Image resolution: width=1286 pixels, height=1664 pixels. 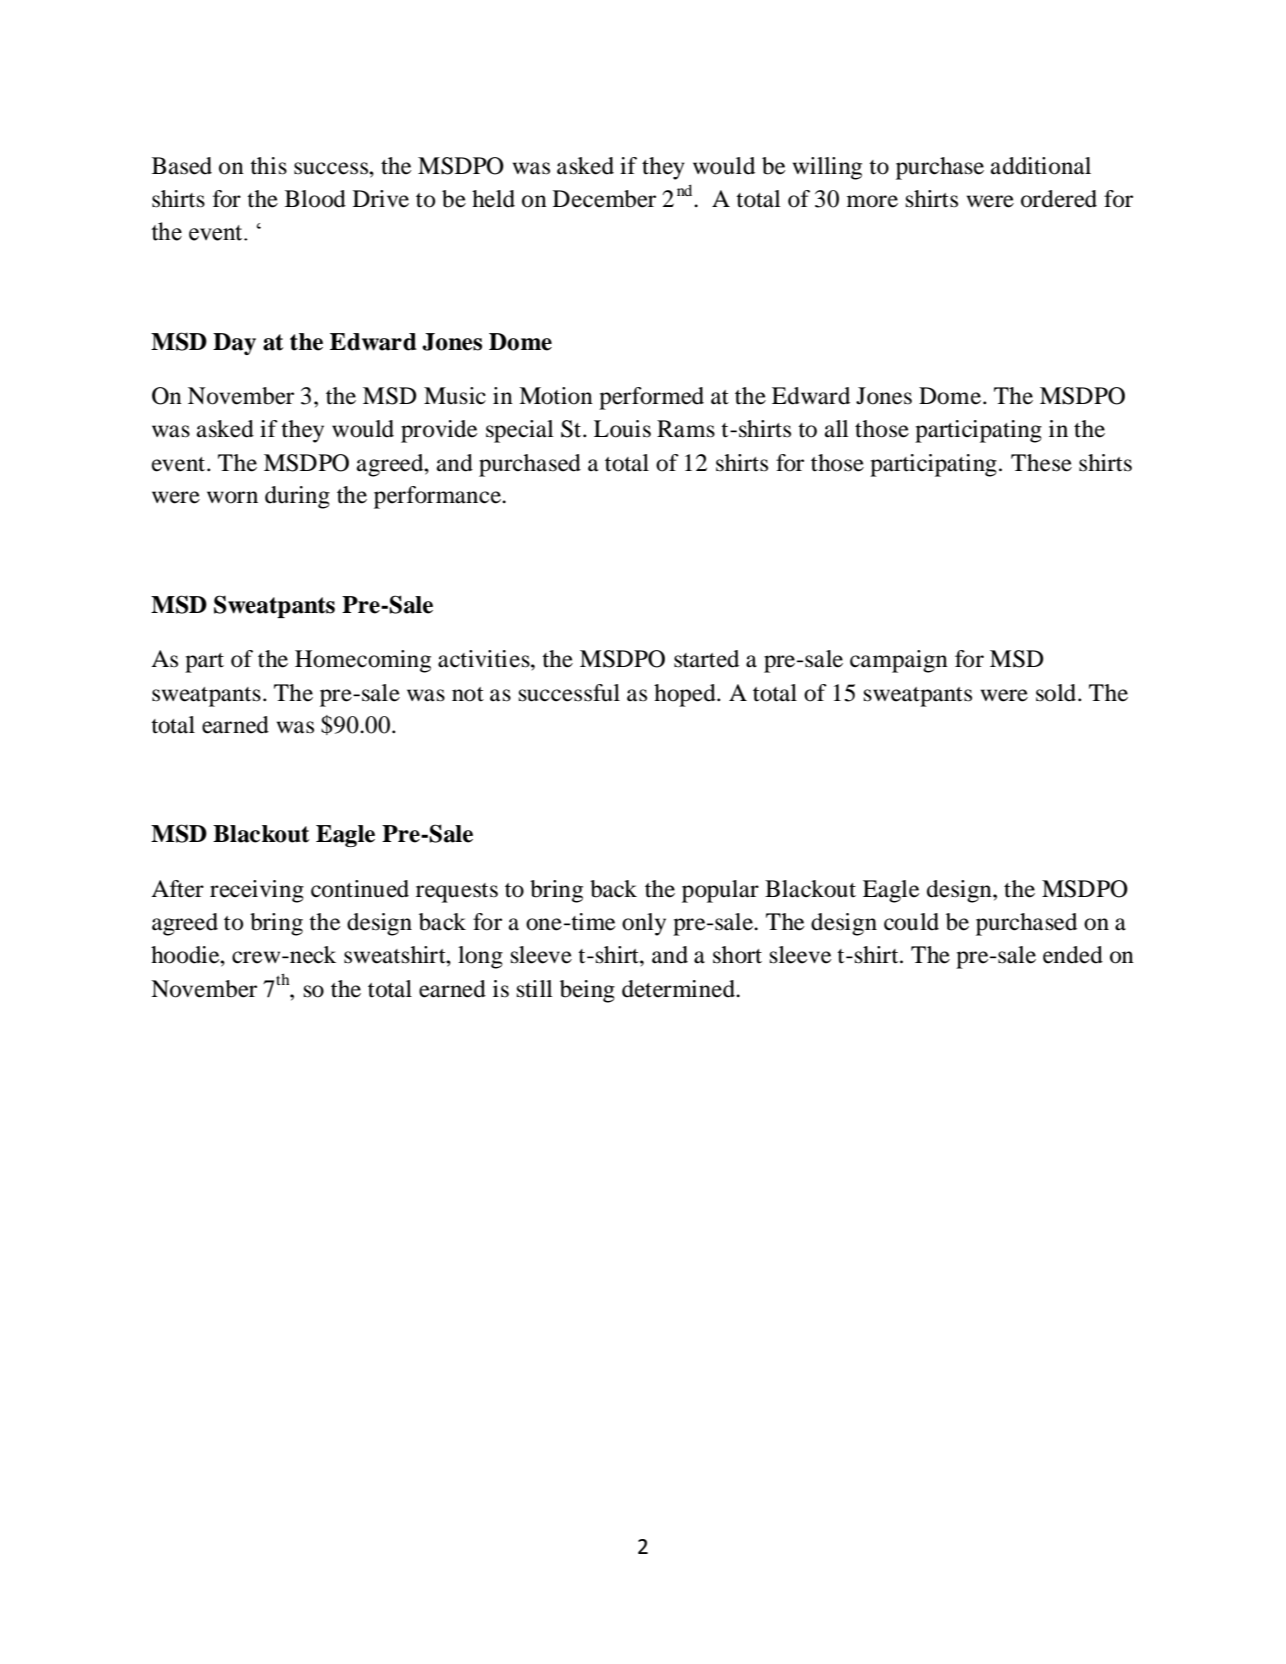 What do you see at coordinates (604, 199) in the image?
I see `December` at bounding box center [604, 199].
